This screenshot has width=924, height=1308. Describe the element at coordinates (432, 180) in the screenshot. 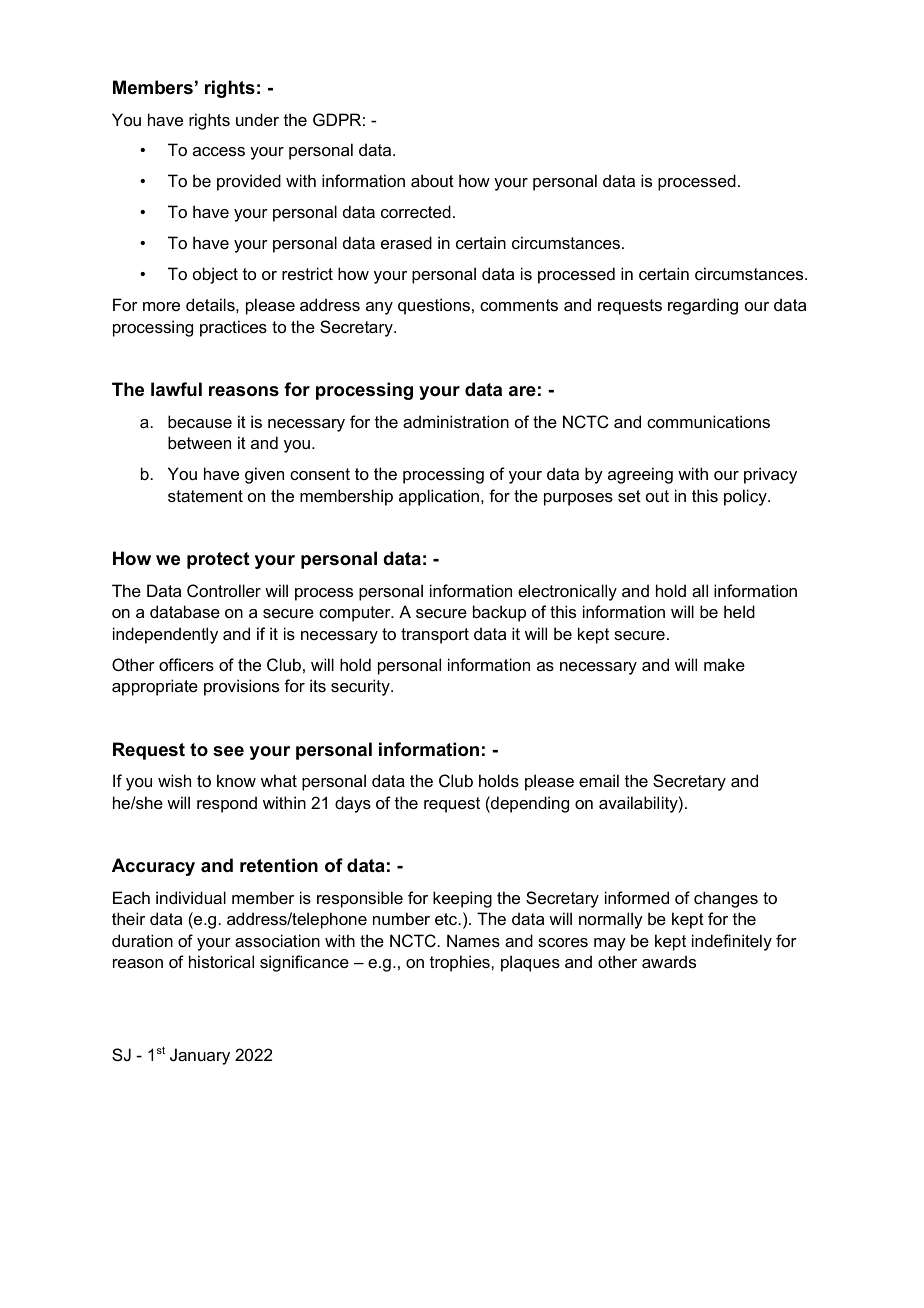

I see `about` at that location.
